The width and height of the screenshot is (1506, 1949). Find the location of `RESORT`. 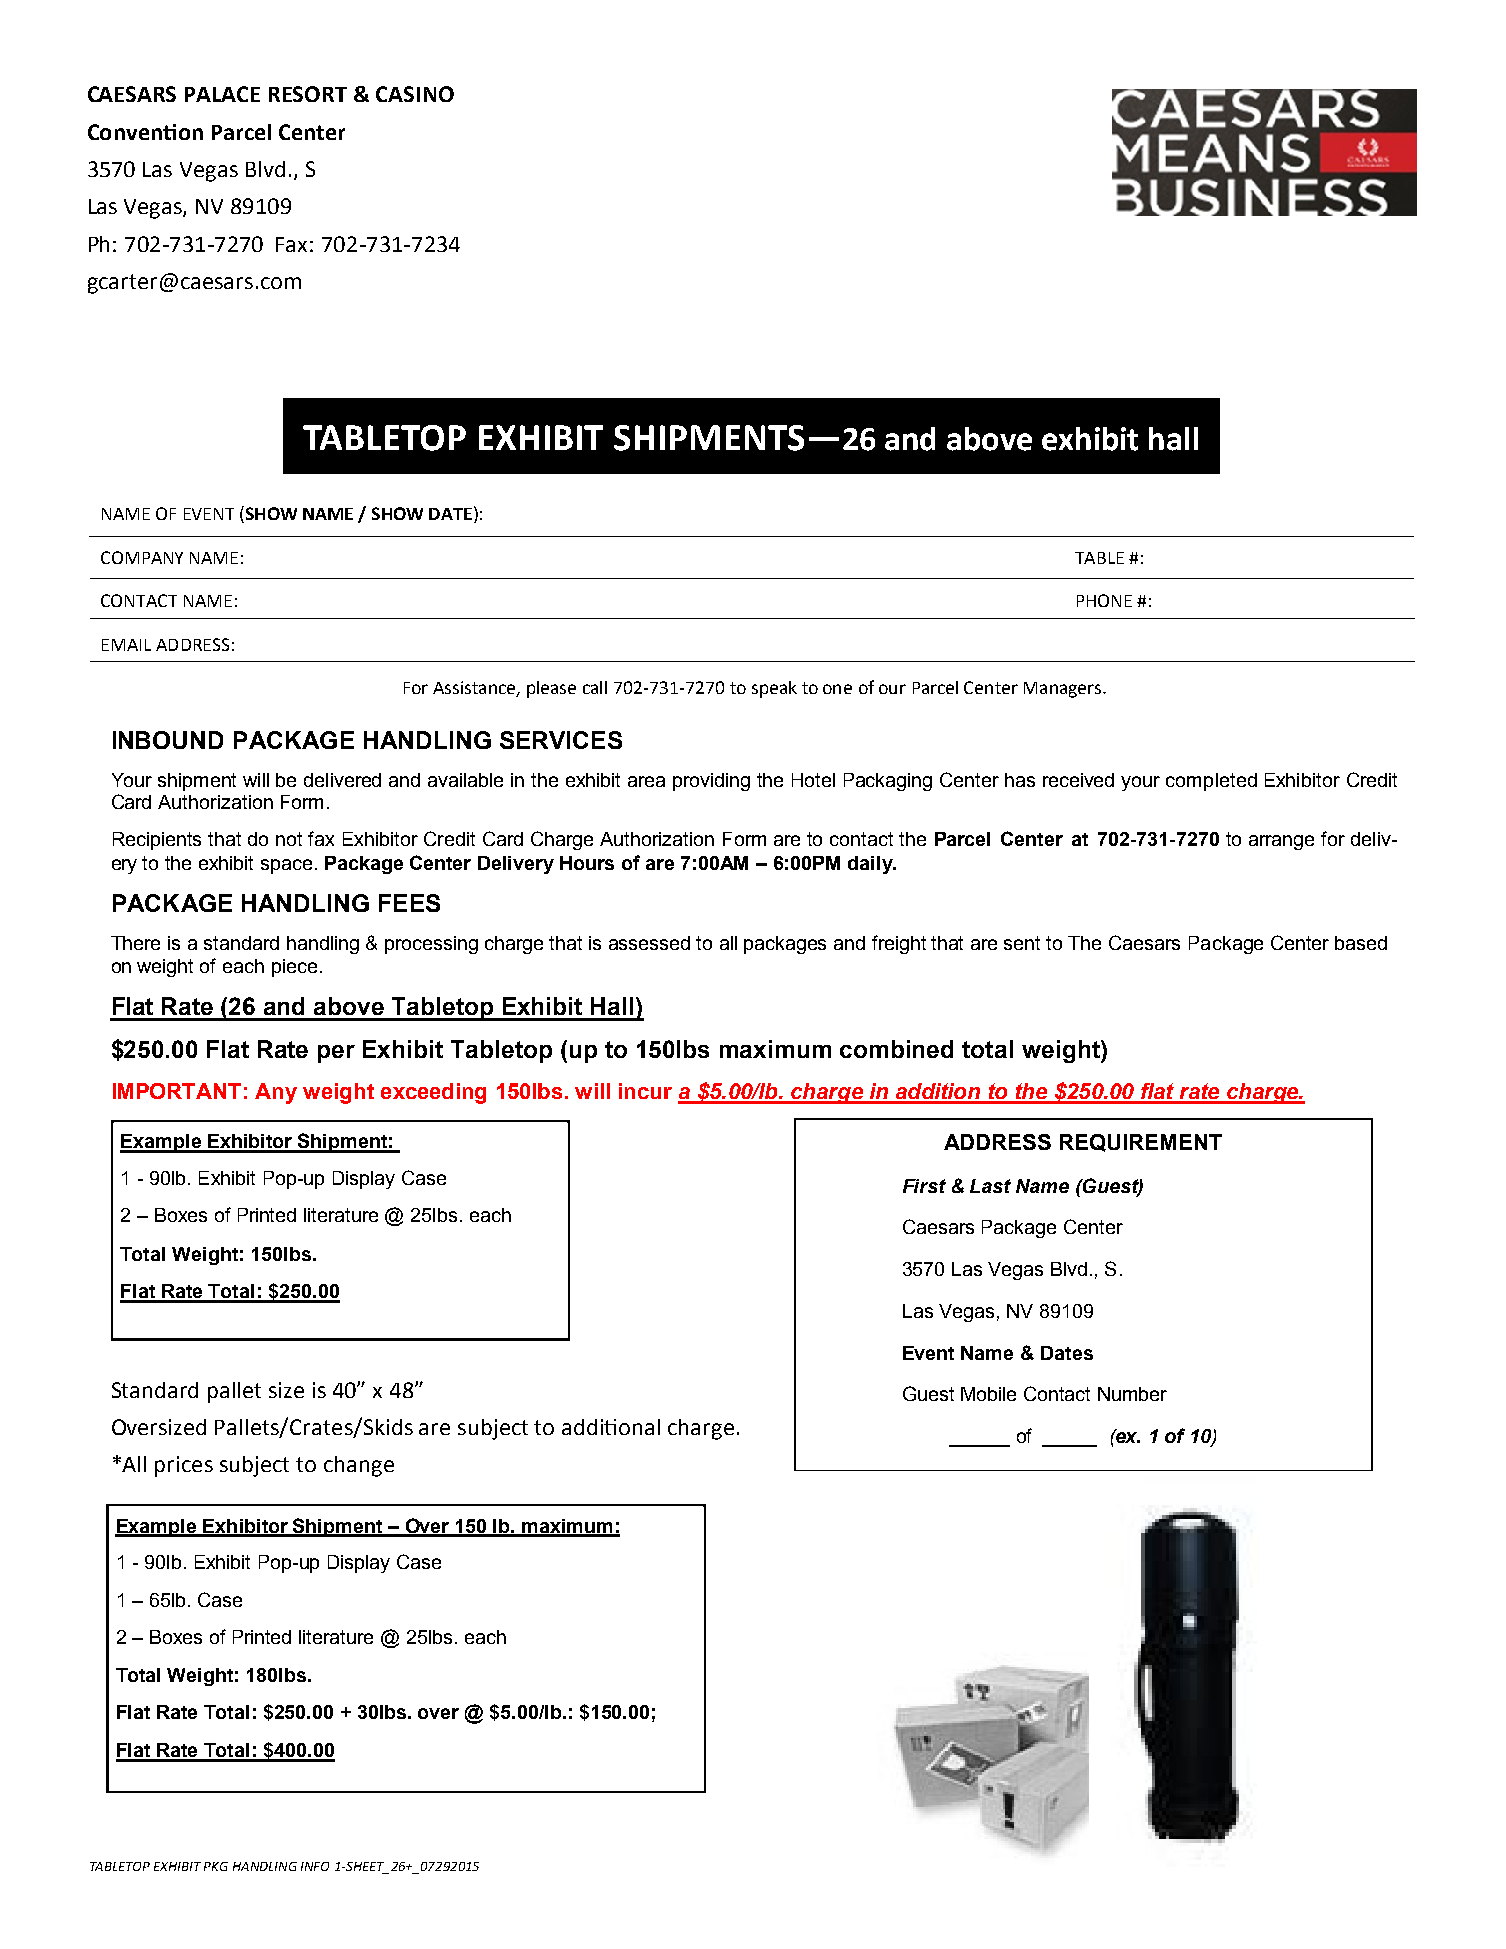

RESORT is located at coordinates (308, 94).
